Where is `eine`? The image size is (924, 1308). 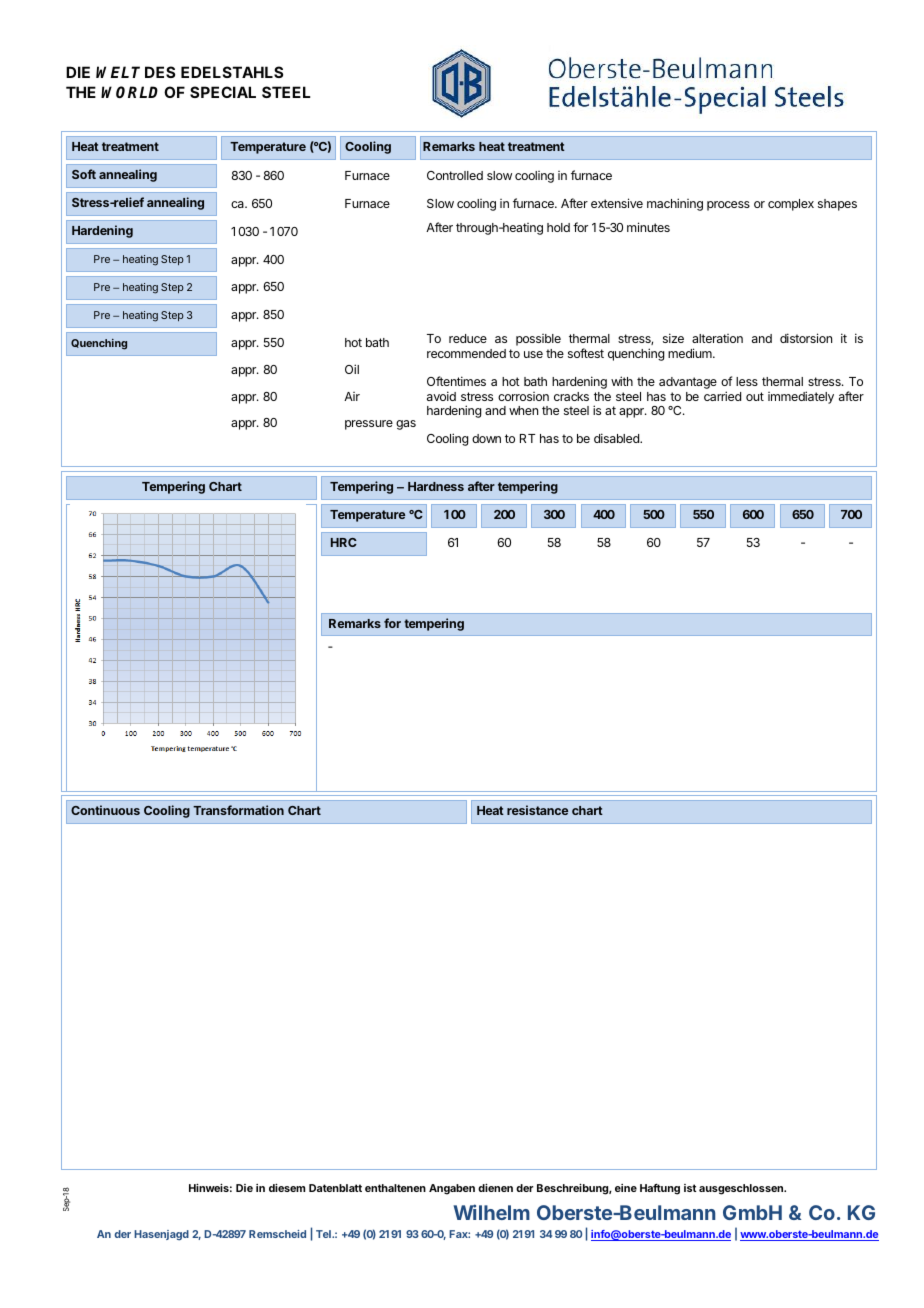
eine is located at coordinates (626, 1188).
